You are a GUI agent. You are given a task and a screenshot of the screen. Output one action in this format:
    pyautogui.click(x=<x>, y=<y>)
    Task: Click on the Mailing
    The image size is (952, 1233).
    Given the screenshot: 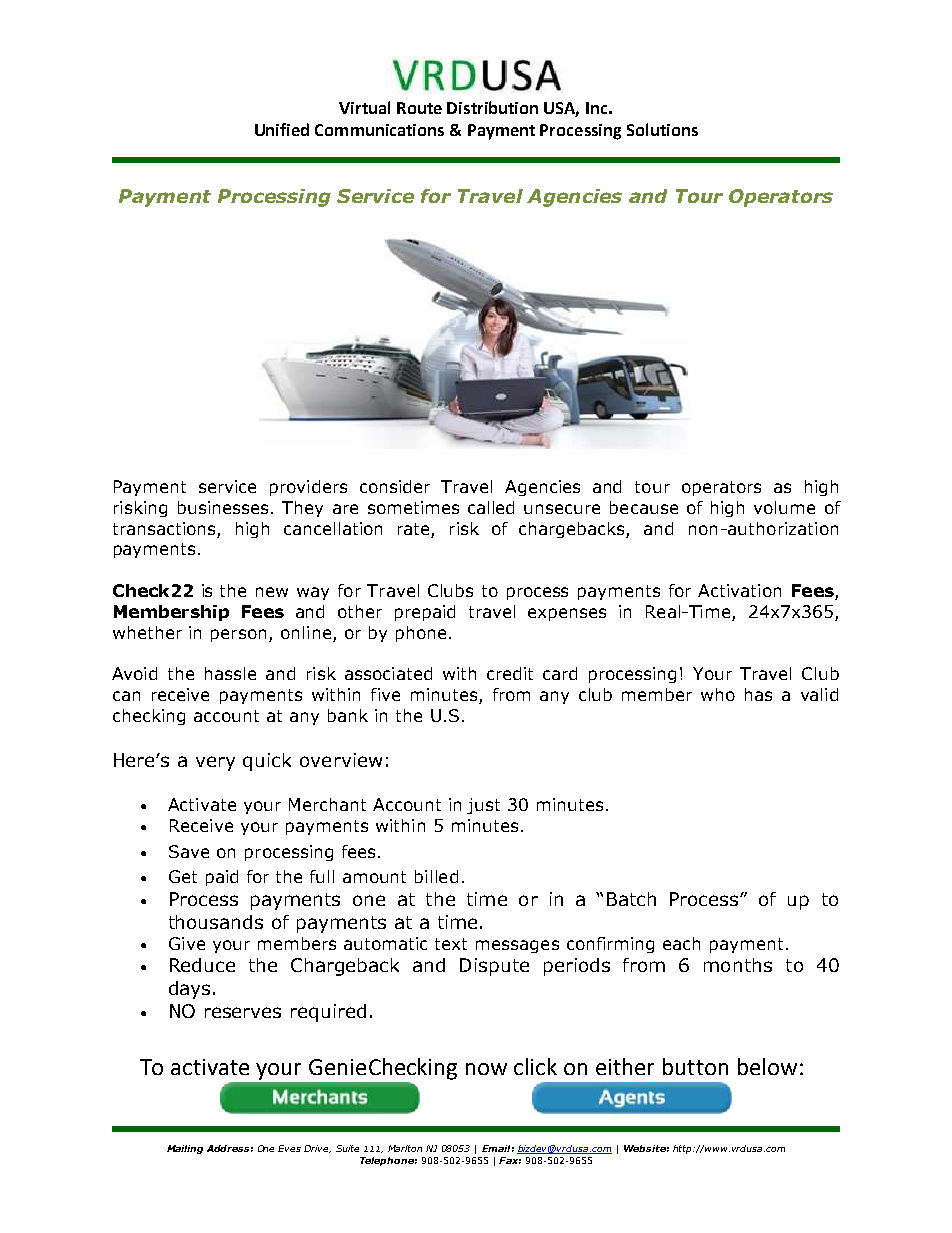 What is the action you would take?
    pyautogui.click(x=185, y=1149)
